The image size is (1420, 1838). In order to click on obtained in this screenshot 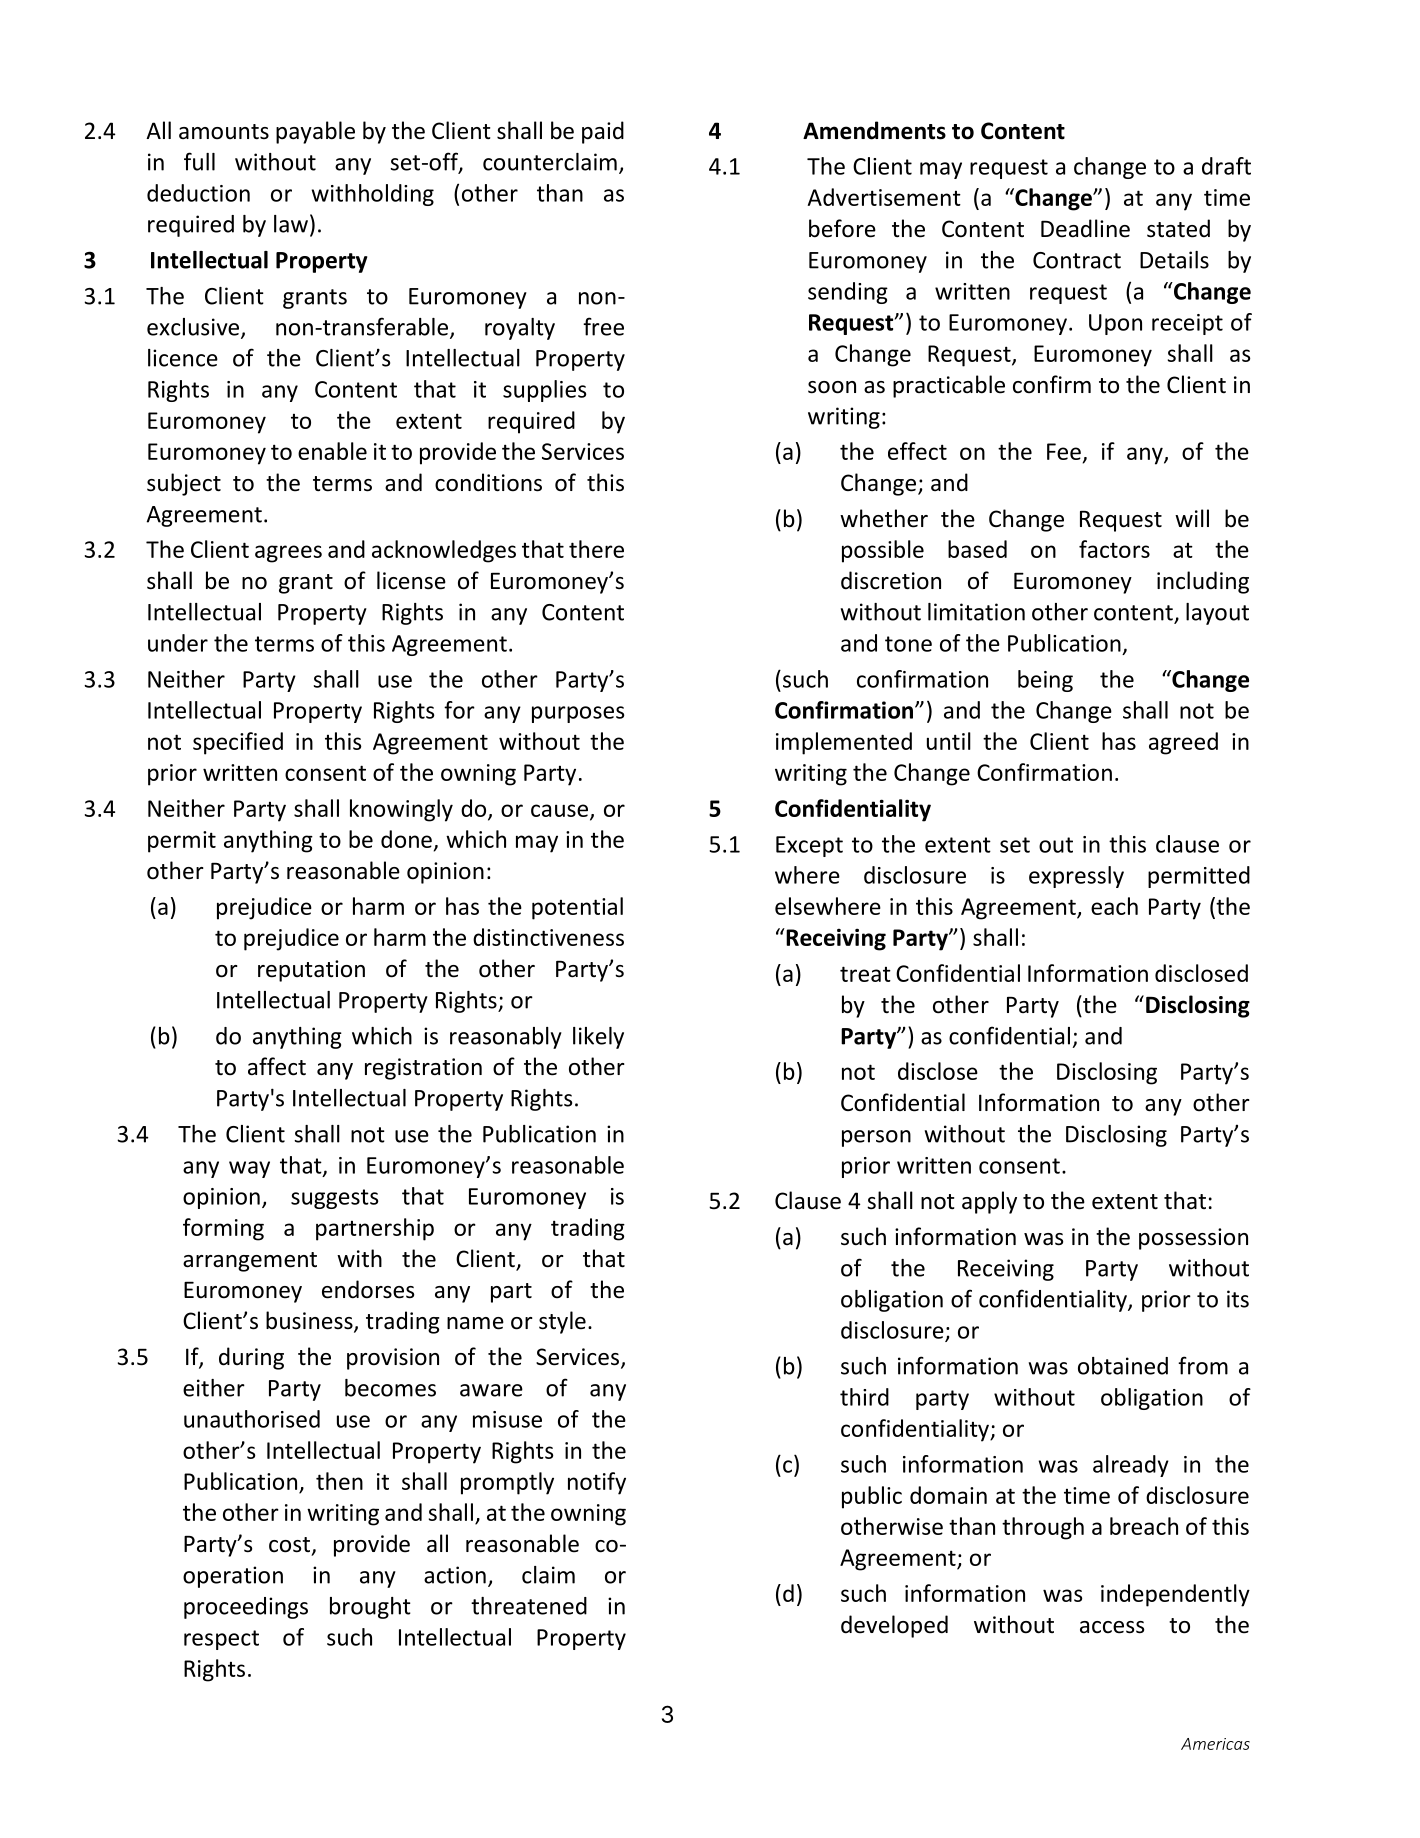, I will do `click(1123, 1366)`.
